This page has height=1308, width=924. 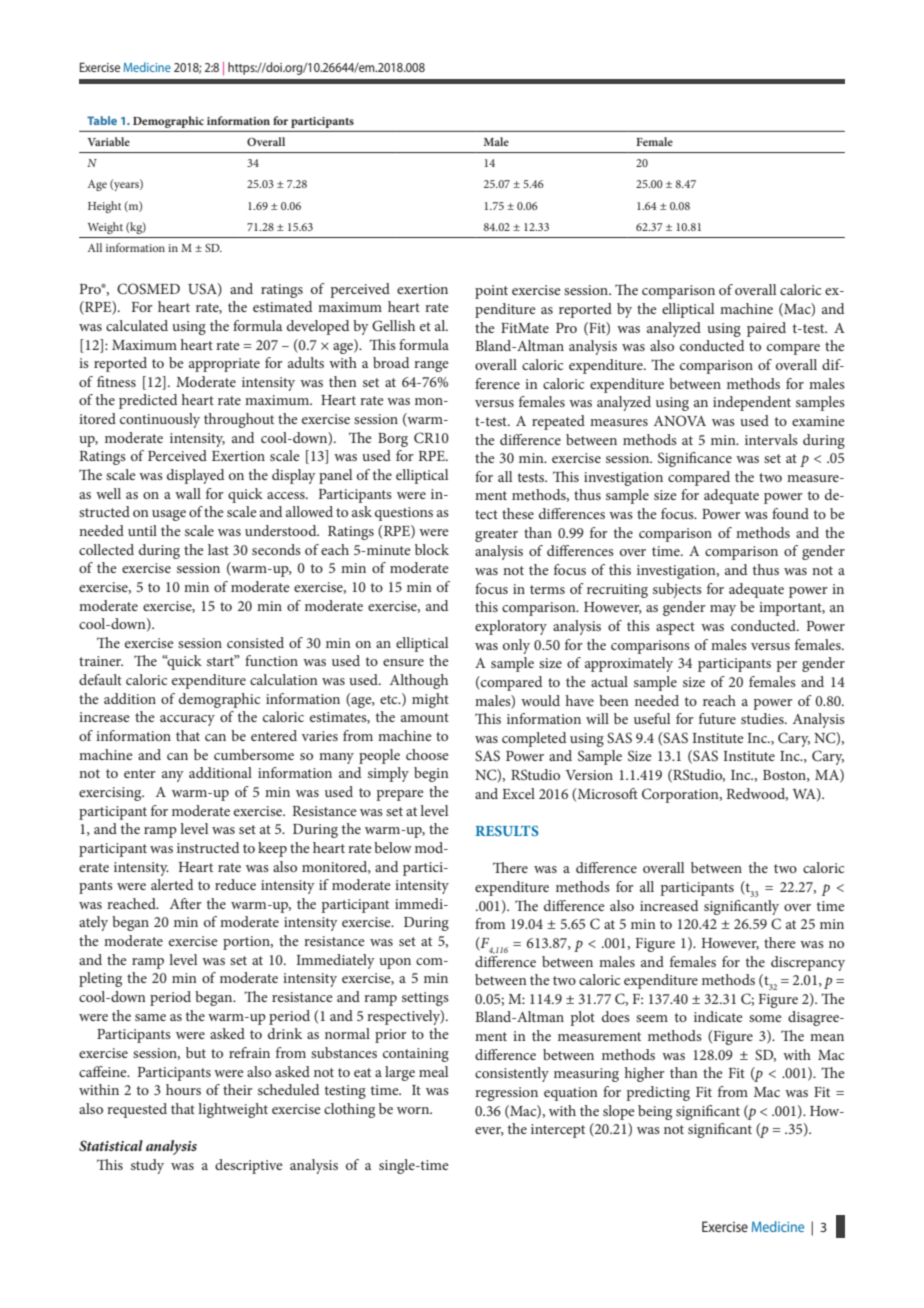 What do you see at coordinates (108, 141) in the page?
I see `Variable` at bounding box center [108, 141].
